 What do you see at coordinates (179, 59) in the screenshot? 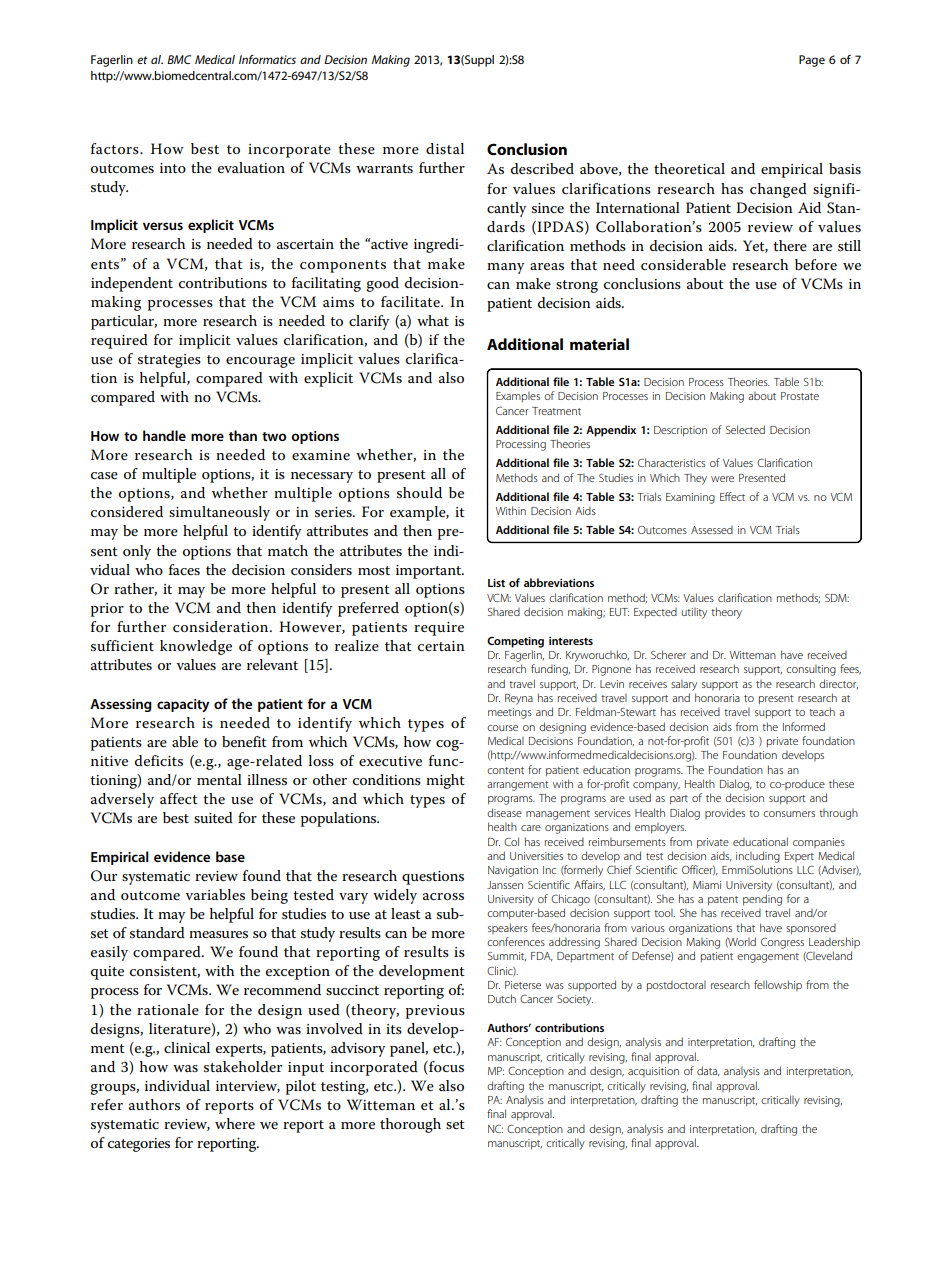
I see `BMC` at bounding box center [179, 59].
